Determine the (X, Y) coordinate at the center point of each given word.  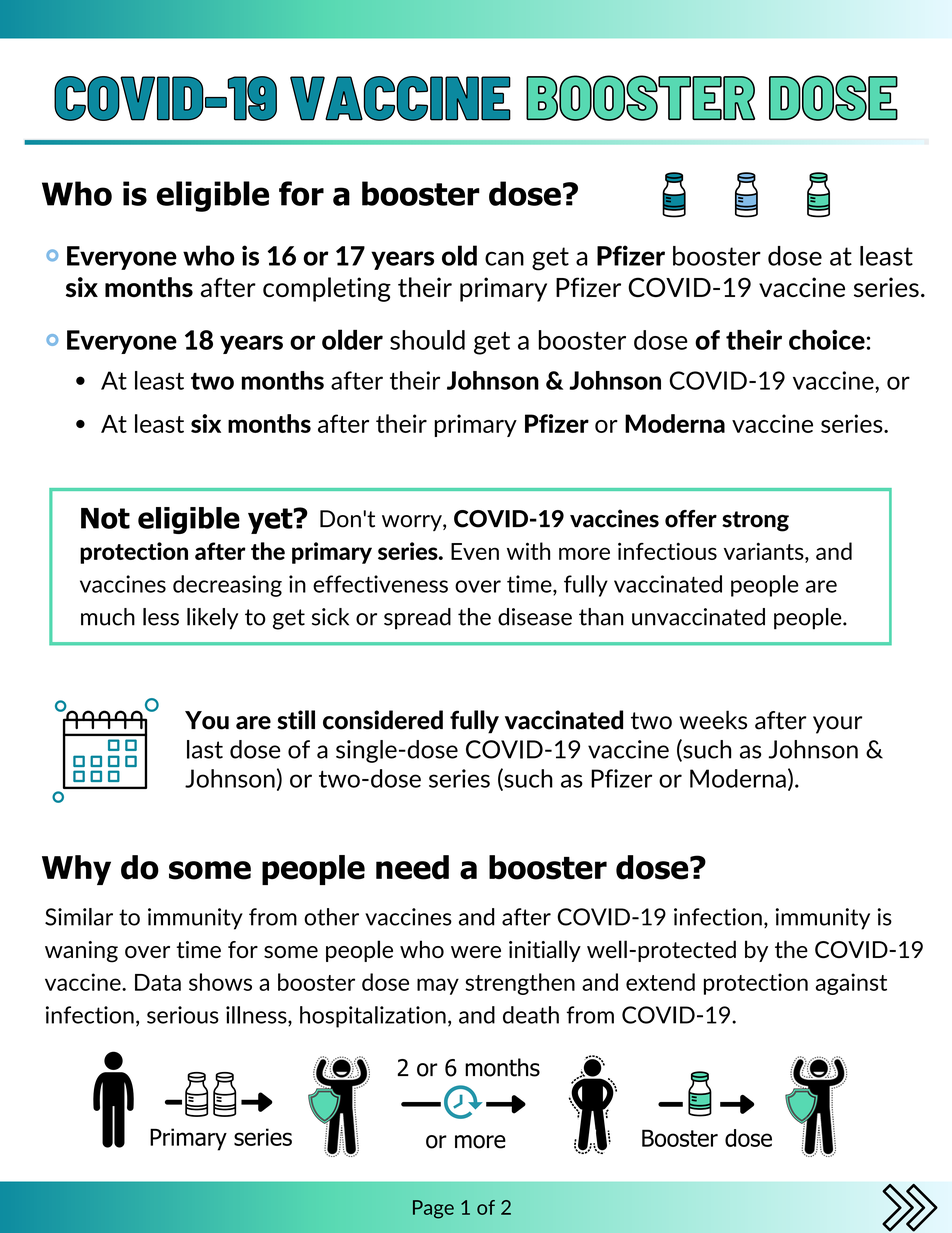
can (504, 258)
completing (327, 289)
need (412, 867)
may (438, 986)
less (161, 617)
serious (183, 1015)
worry (413, 523)
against (851, 984)
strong (755, 521)
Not (105, 518)
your (837, 725)
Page (433, 1209)
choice (827, 340)
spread (417, 619)
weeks (713, 720)
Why (76, 870)
